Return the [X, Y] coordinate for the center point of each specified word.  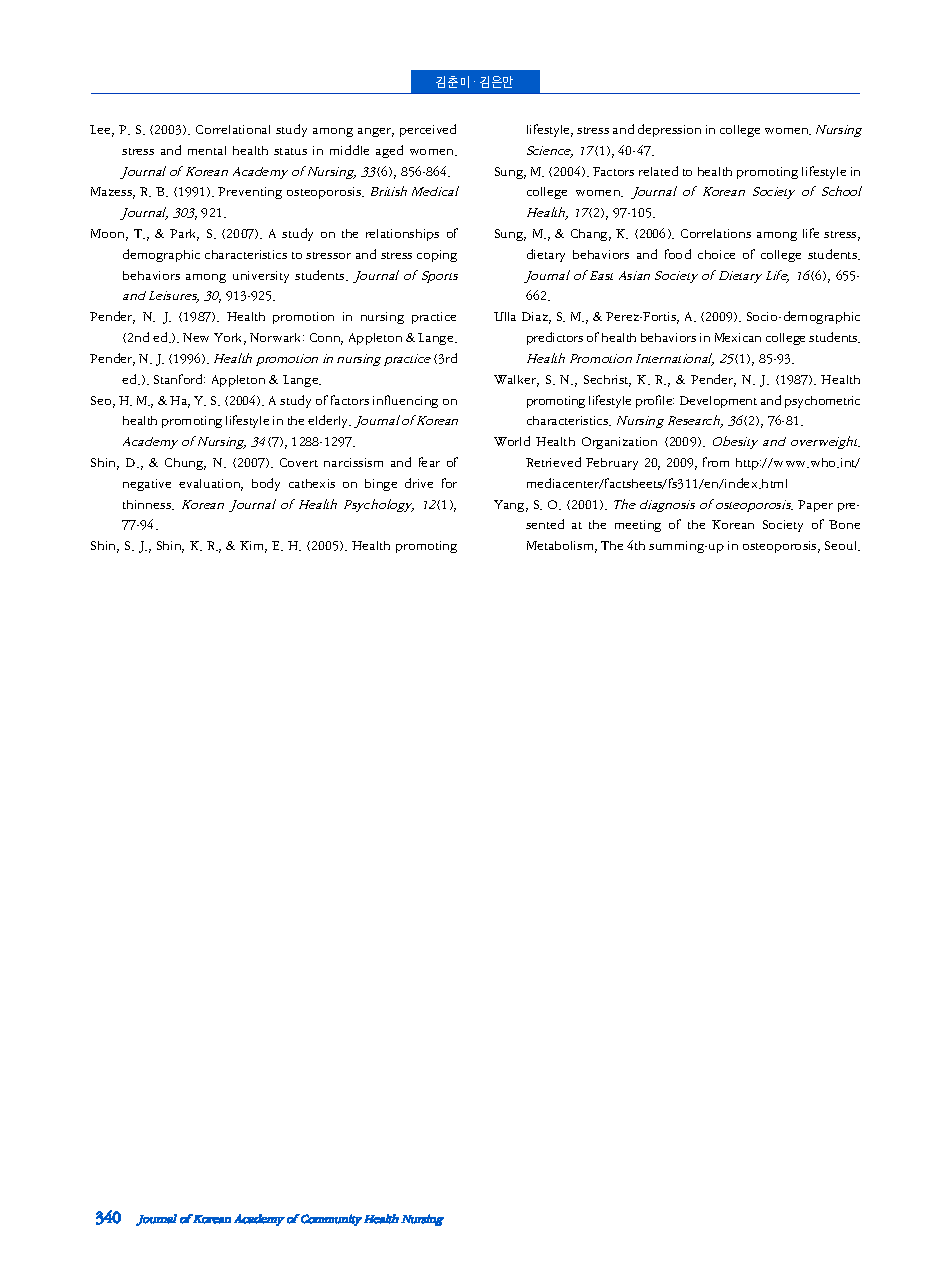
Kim [253, 547]
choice [716, 254]
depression [669, 130]
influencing [405, 401]
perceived [428, 130]
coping [437, 256]
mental [207, 150]
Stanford [179, 379]
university [261, 277]
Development [718, 402]
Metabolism [562, 547]
